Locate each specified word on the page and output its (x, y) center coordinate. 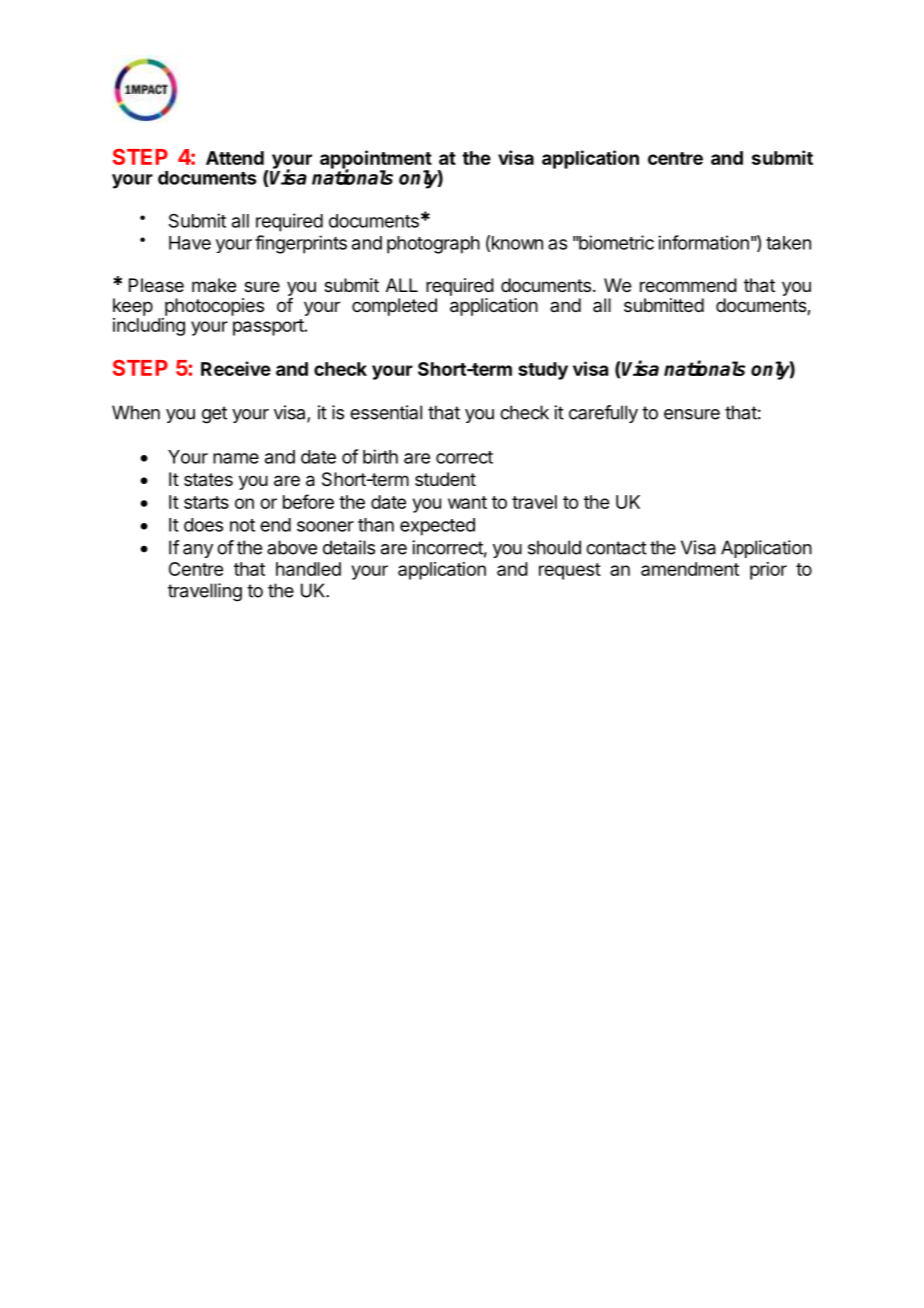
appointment (376, 160)
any (198, 551)
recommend (688, 285)
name (236, 458)
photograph (433, 245)
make (214, 285)
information (703, 242)
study (543, 371)
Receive (236, 368)
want (467, 502)
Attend (235, 158)
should (554, 547)
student (445, 479)
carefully (603, 414)
